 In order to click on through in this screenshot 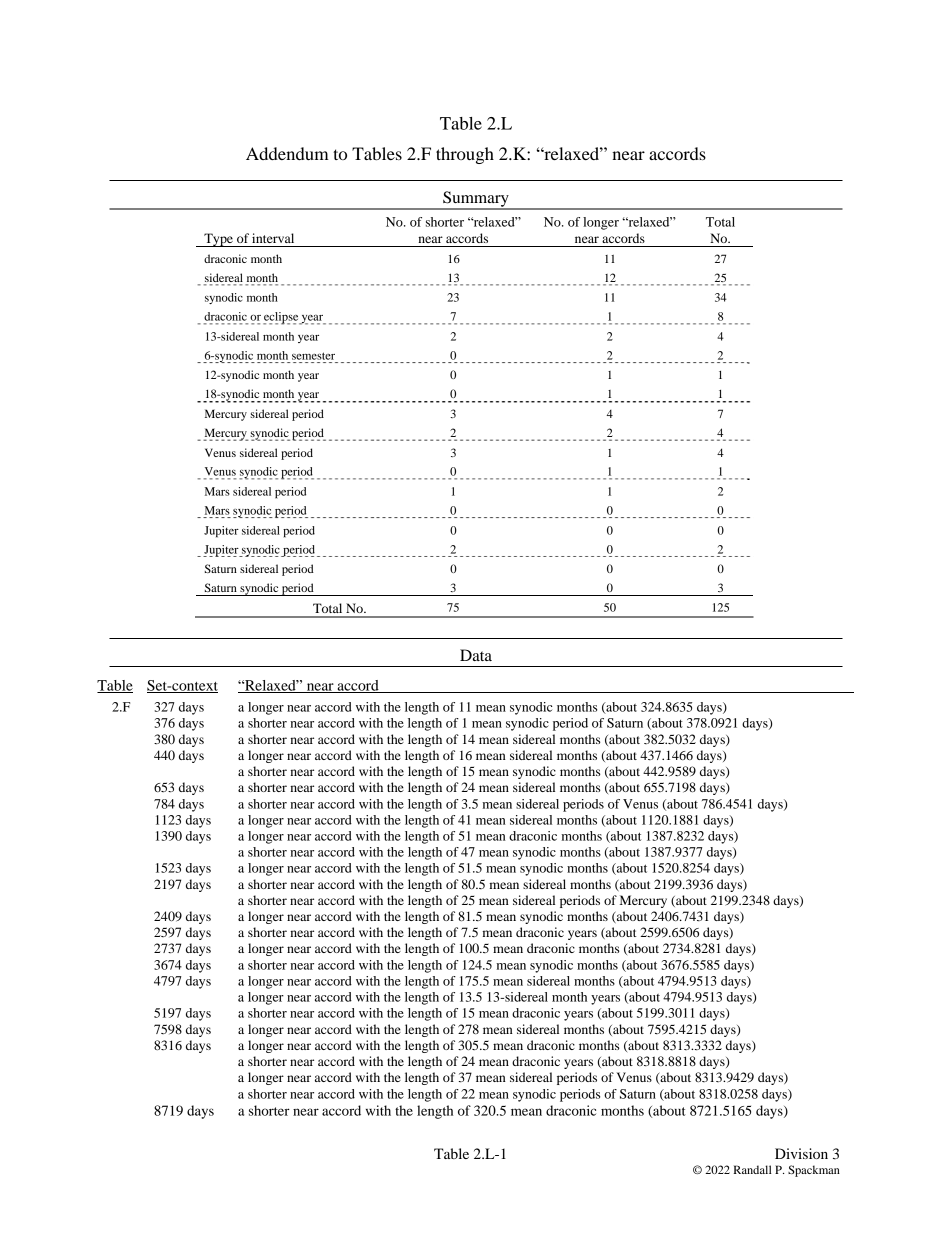, I will do `click(465, 155)`.
